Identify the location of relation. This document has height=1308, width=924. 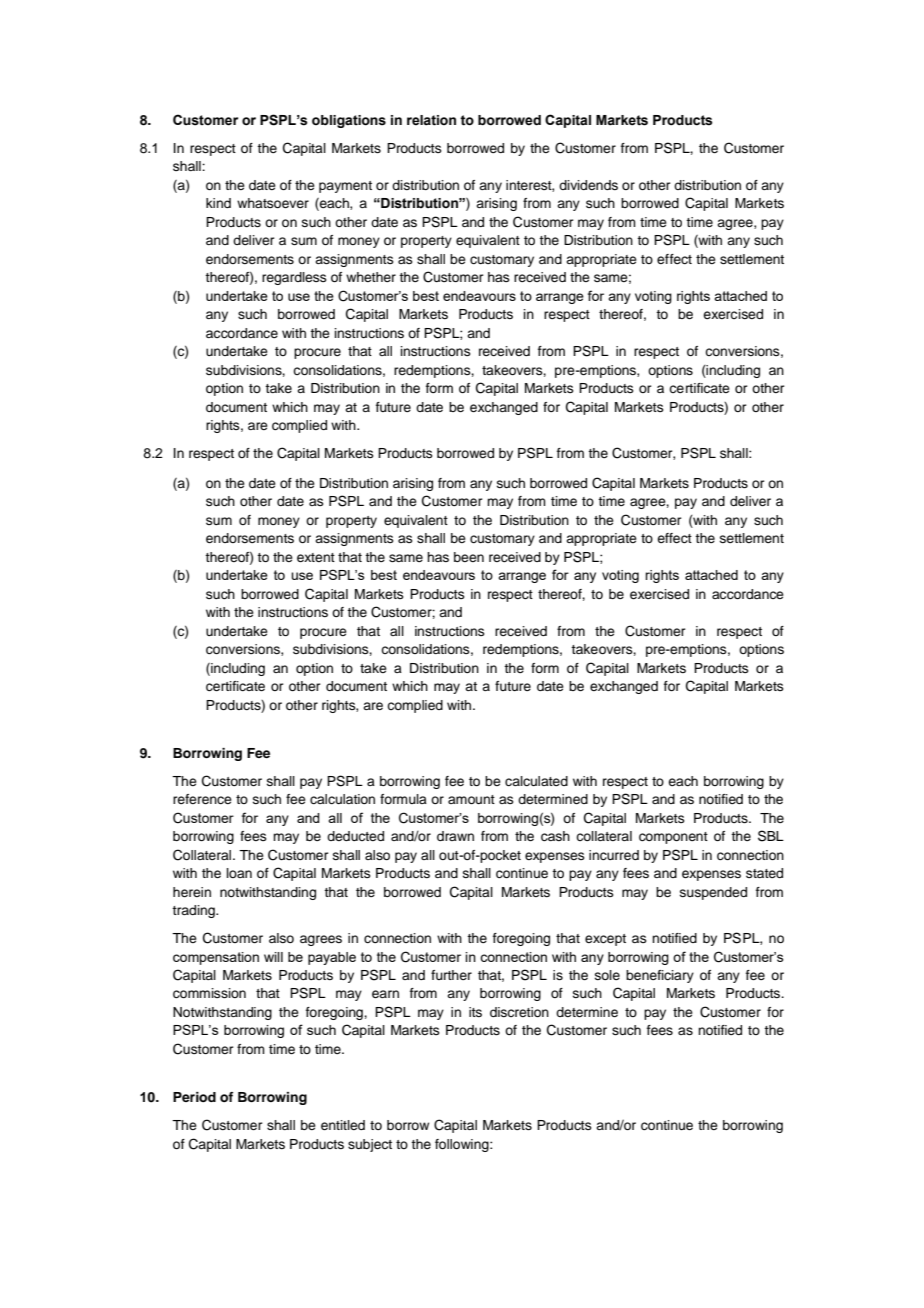
(431, 120).
